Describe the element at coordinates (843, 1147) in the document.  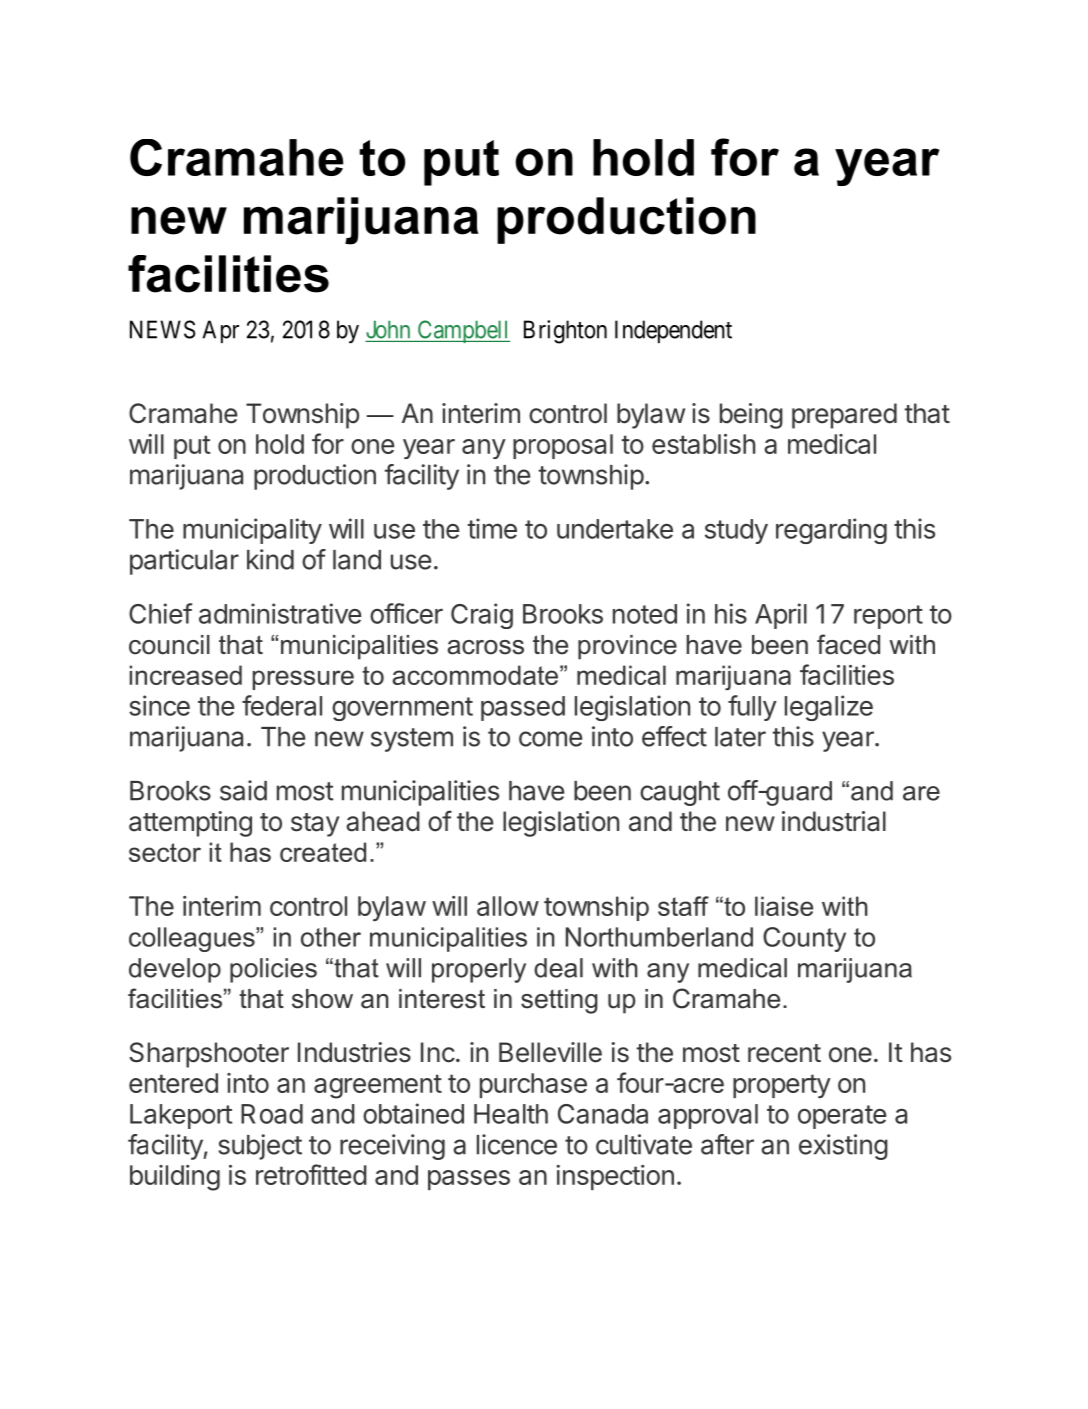
I see `existing` at that location.
